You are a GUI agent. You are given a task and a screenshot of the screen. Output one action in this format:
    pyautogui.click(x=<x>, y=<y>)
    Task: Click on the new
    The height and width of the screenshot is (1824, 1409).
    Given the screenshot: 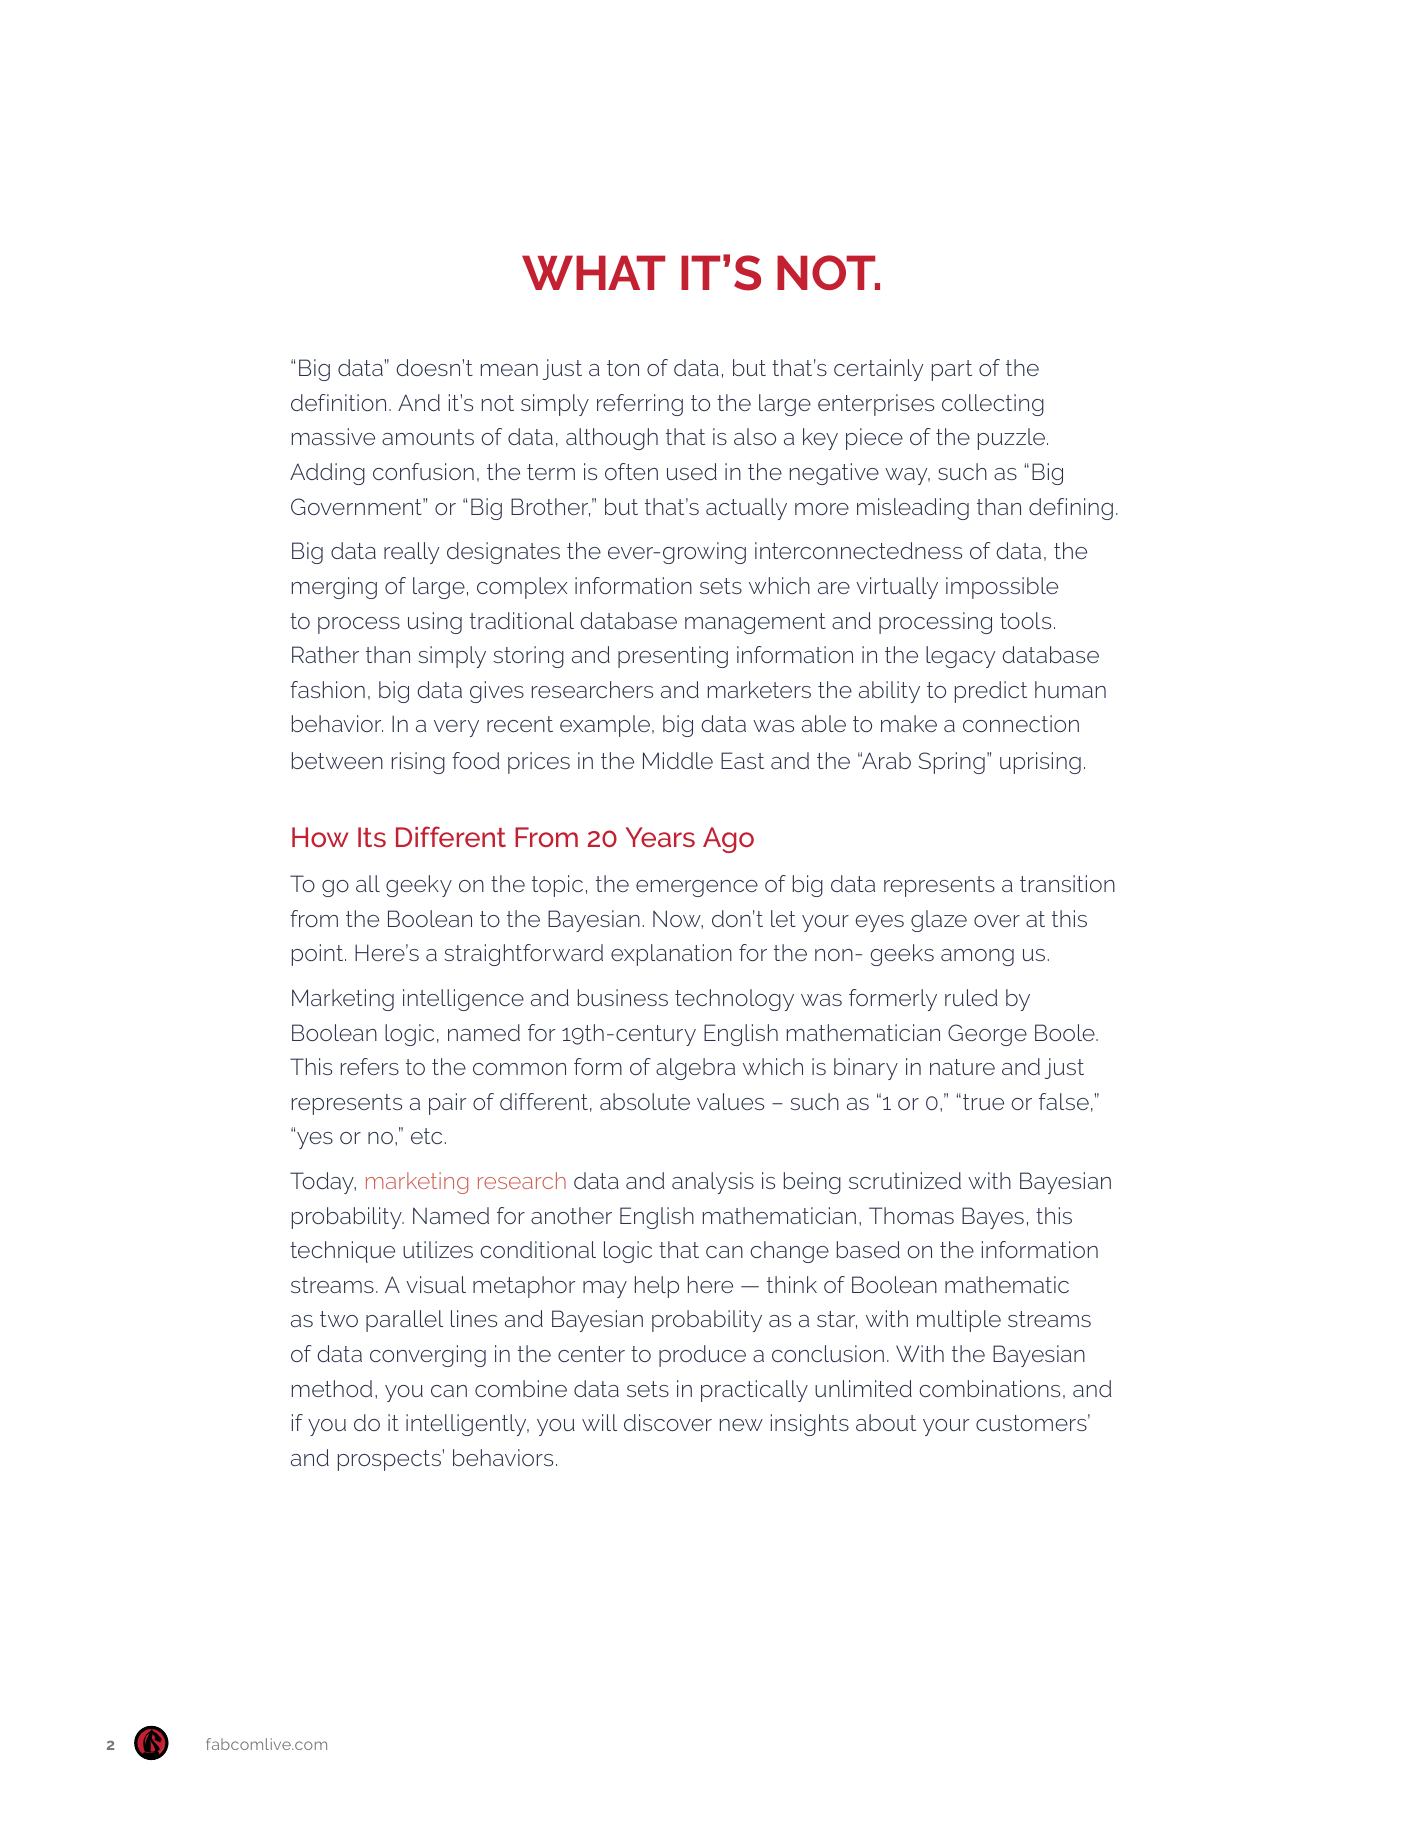 What is the action you would take?
    pyautogui.click(x=741, y=1425)
